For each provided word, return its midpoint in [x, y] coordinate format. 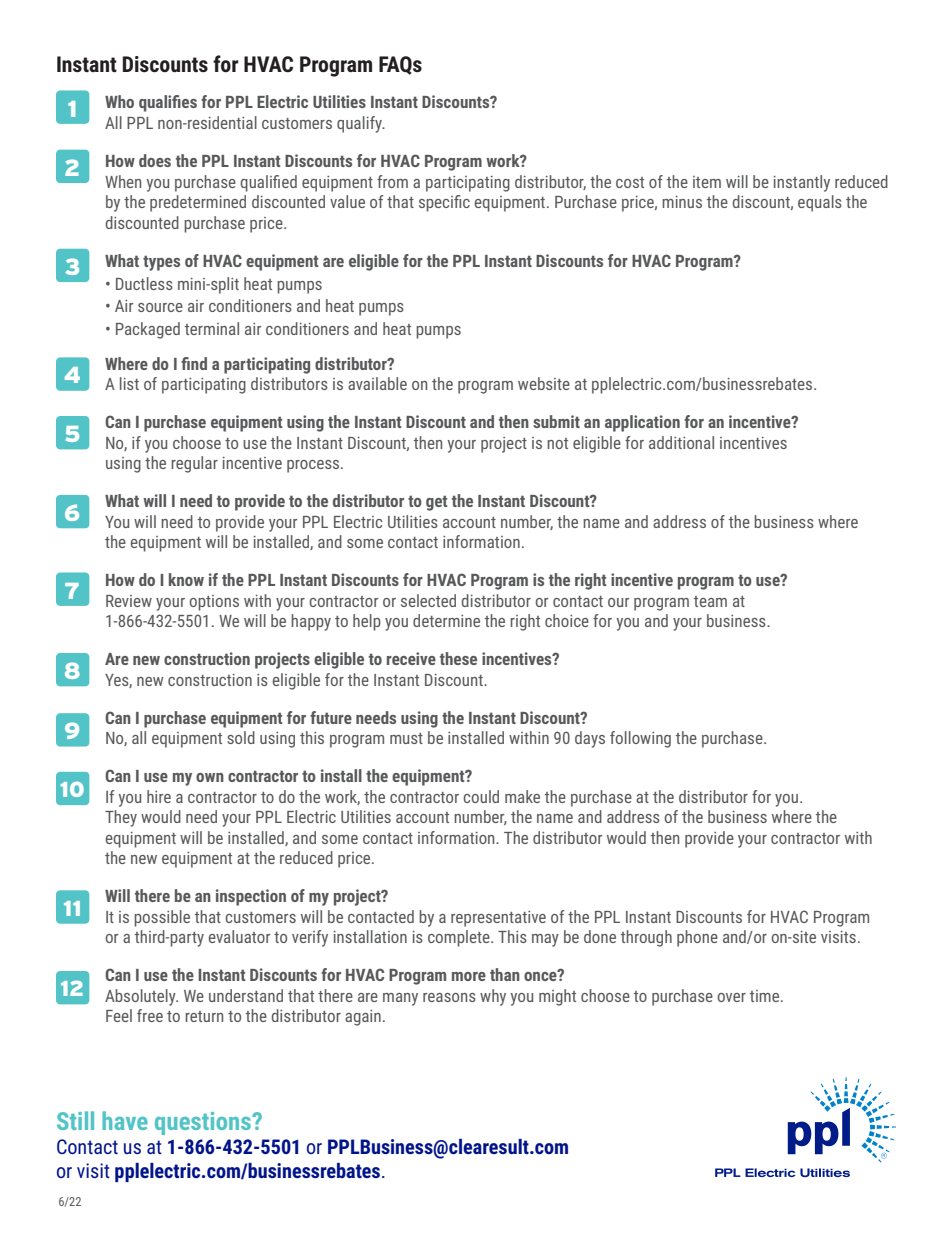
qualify [360, 124]
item [707, 182]
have [125, 1120]
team [710, 601]
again [363, 1018]
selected [428, 600]
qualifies [168, 103]
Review [129, 601]
